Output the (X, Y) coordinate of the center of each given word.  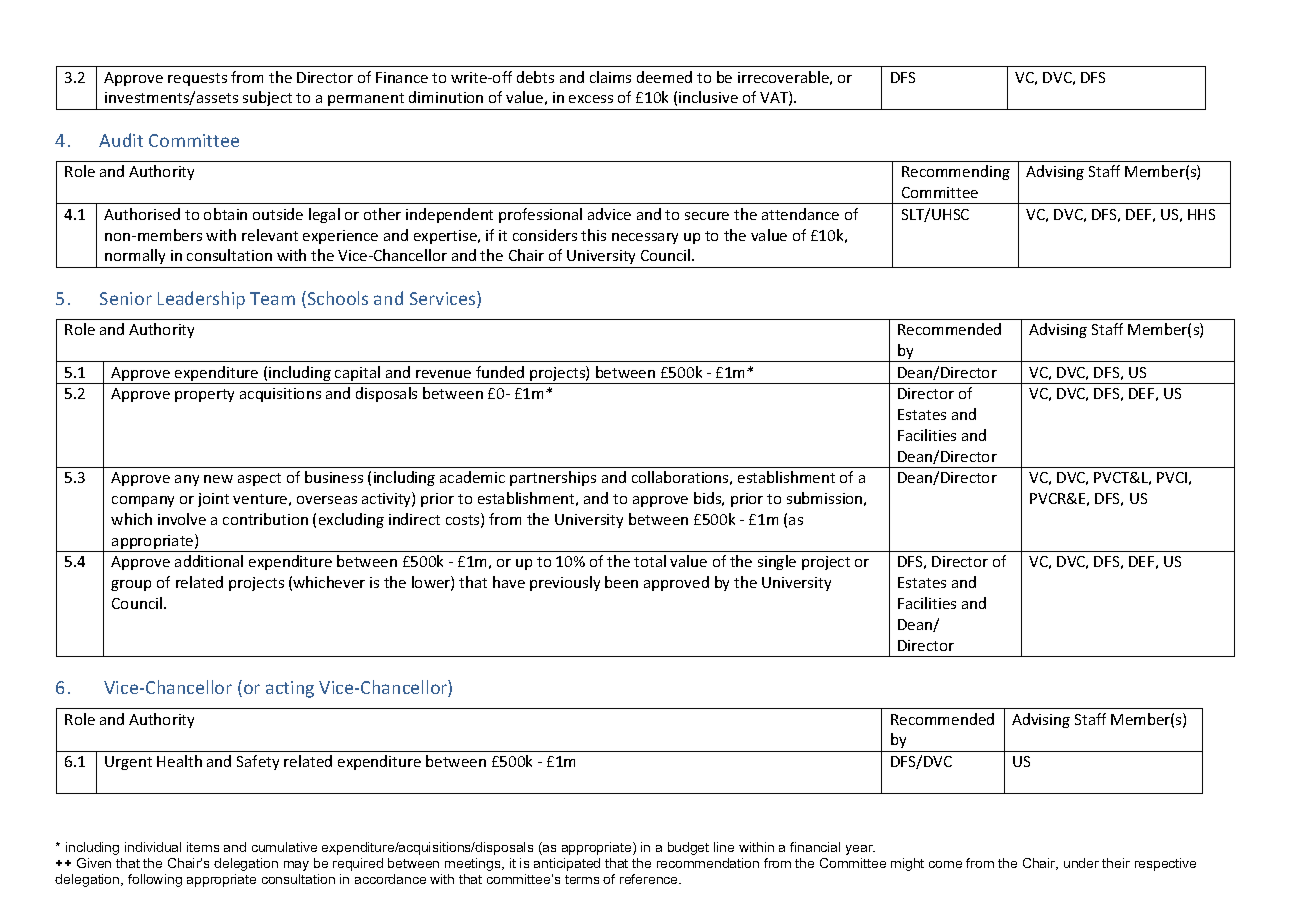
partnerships (553, 478)
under (1081, 863)
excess (591, 99)
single (777, 562)
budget (688, 848)
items (203, 847)
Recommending (956, 172)
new (218, 479)
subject (267, 98)
